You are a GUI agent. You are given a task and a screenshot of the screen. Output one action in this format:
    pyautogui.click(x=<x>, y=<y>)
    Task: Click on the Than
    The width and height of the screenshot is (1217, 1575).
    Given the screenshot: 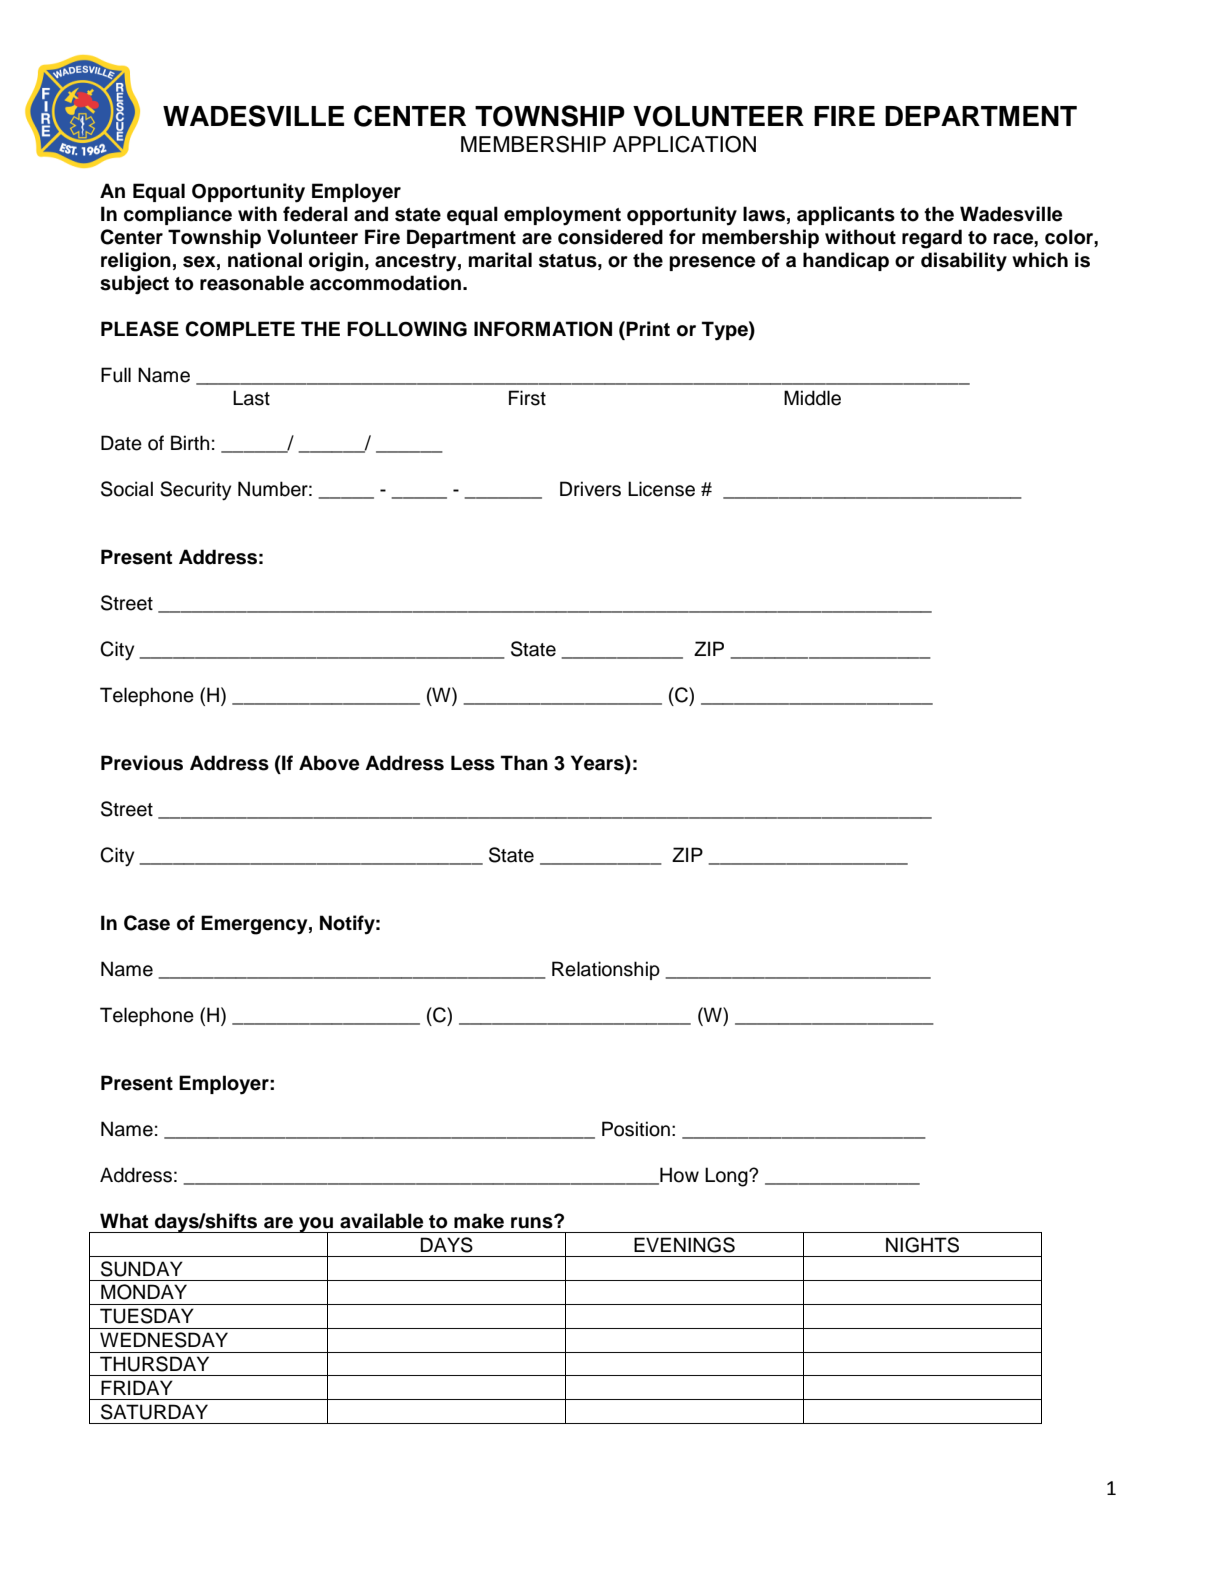 What is the action you would take?
    pyautogui.click(x=524, y=763)
